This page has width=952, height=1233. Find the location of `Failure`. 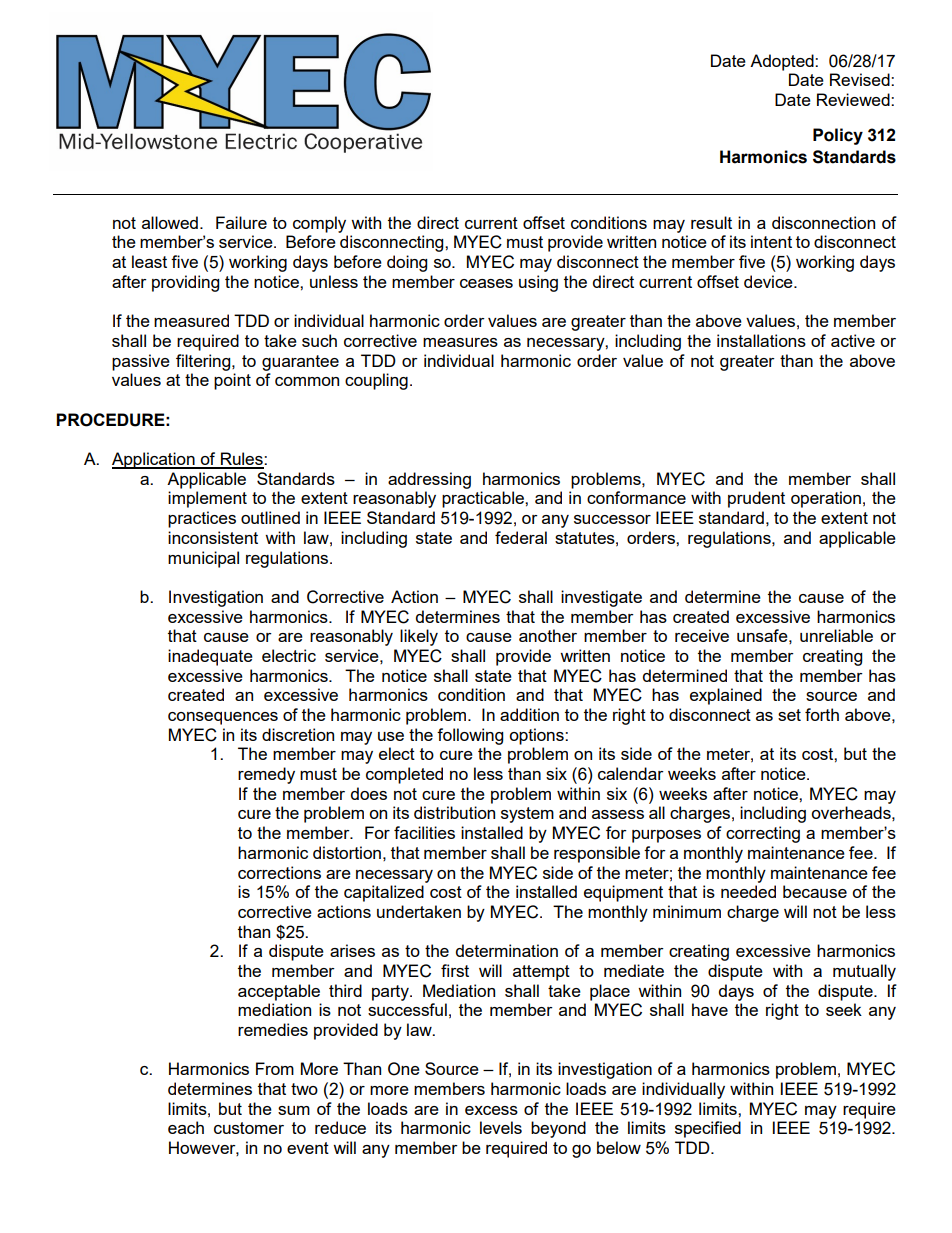

Failure is located at coordinates (241, 222).
